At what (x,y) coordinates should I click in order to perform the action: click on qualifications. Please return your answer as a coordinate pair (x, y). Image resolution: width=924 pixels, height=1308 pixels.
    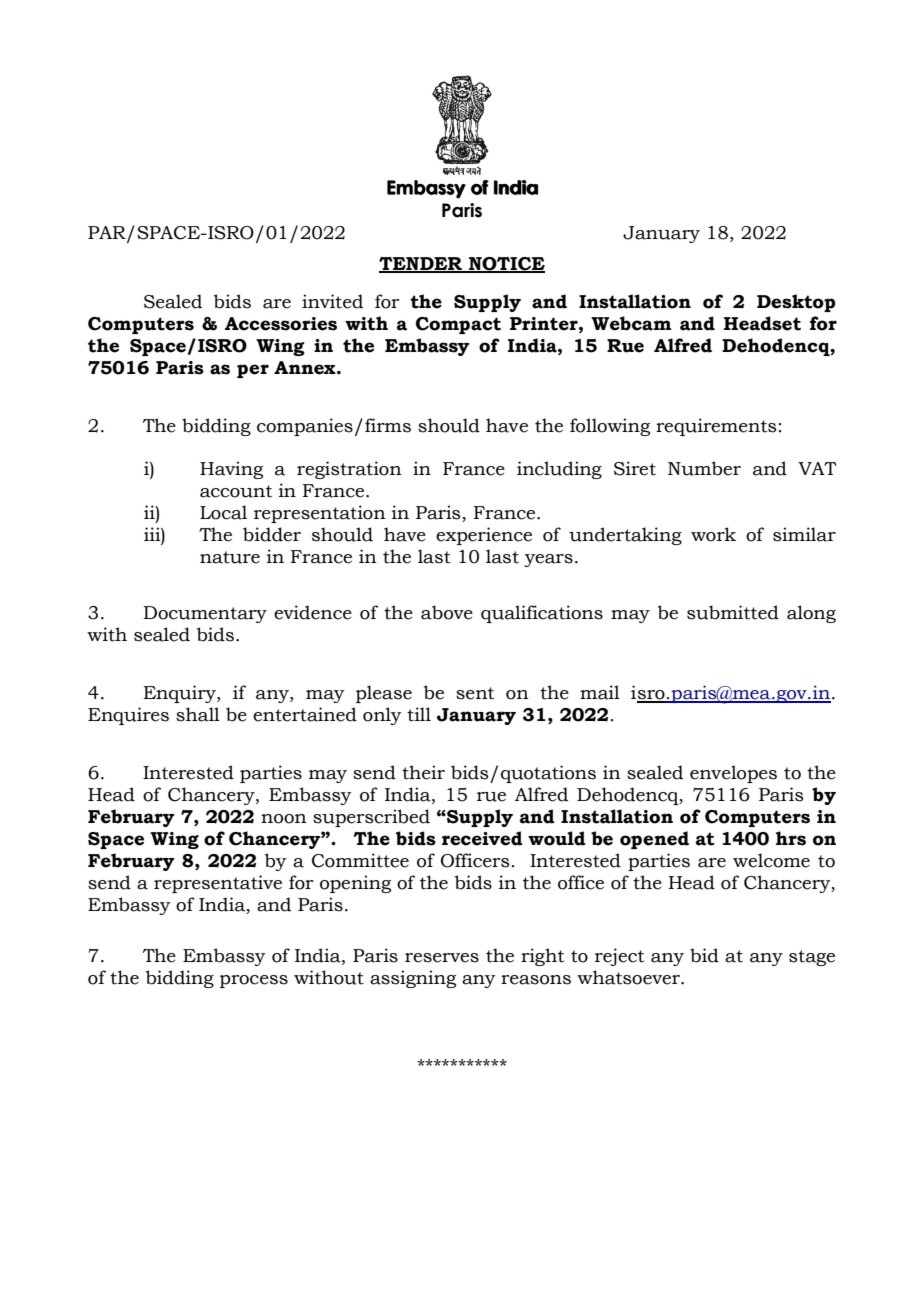
    Looking at the image, I should click on (542, 614).
